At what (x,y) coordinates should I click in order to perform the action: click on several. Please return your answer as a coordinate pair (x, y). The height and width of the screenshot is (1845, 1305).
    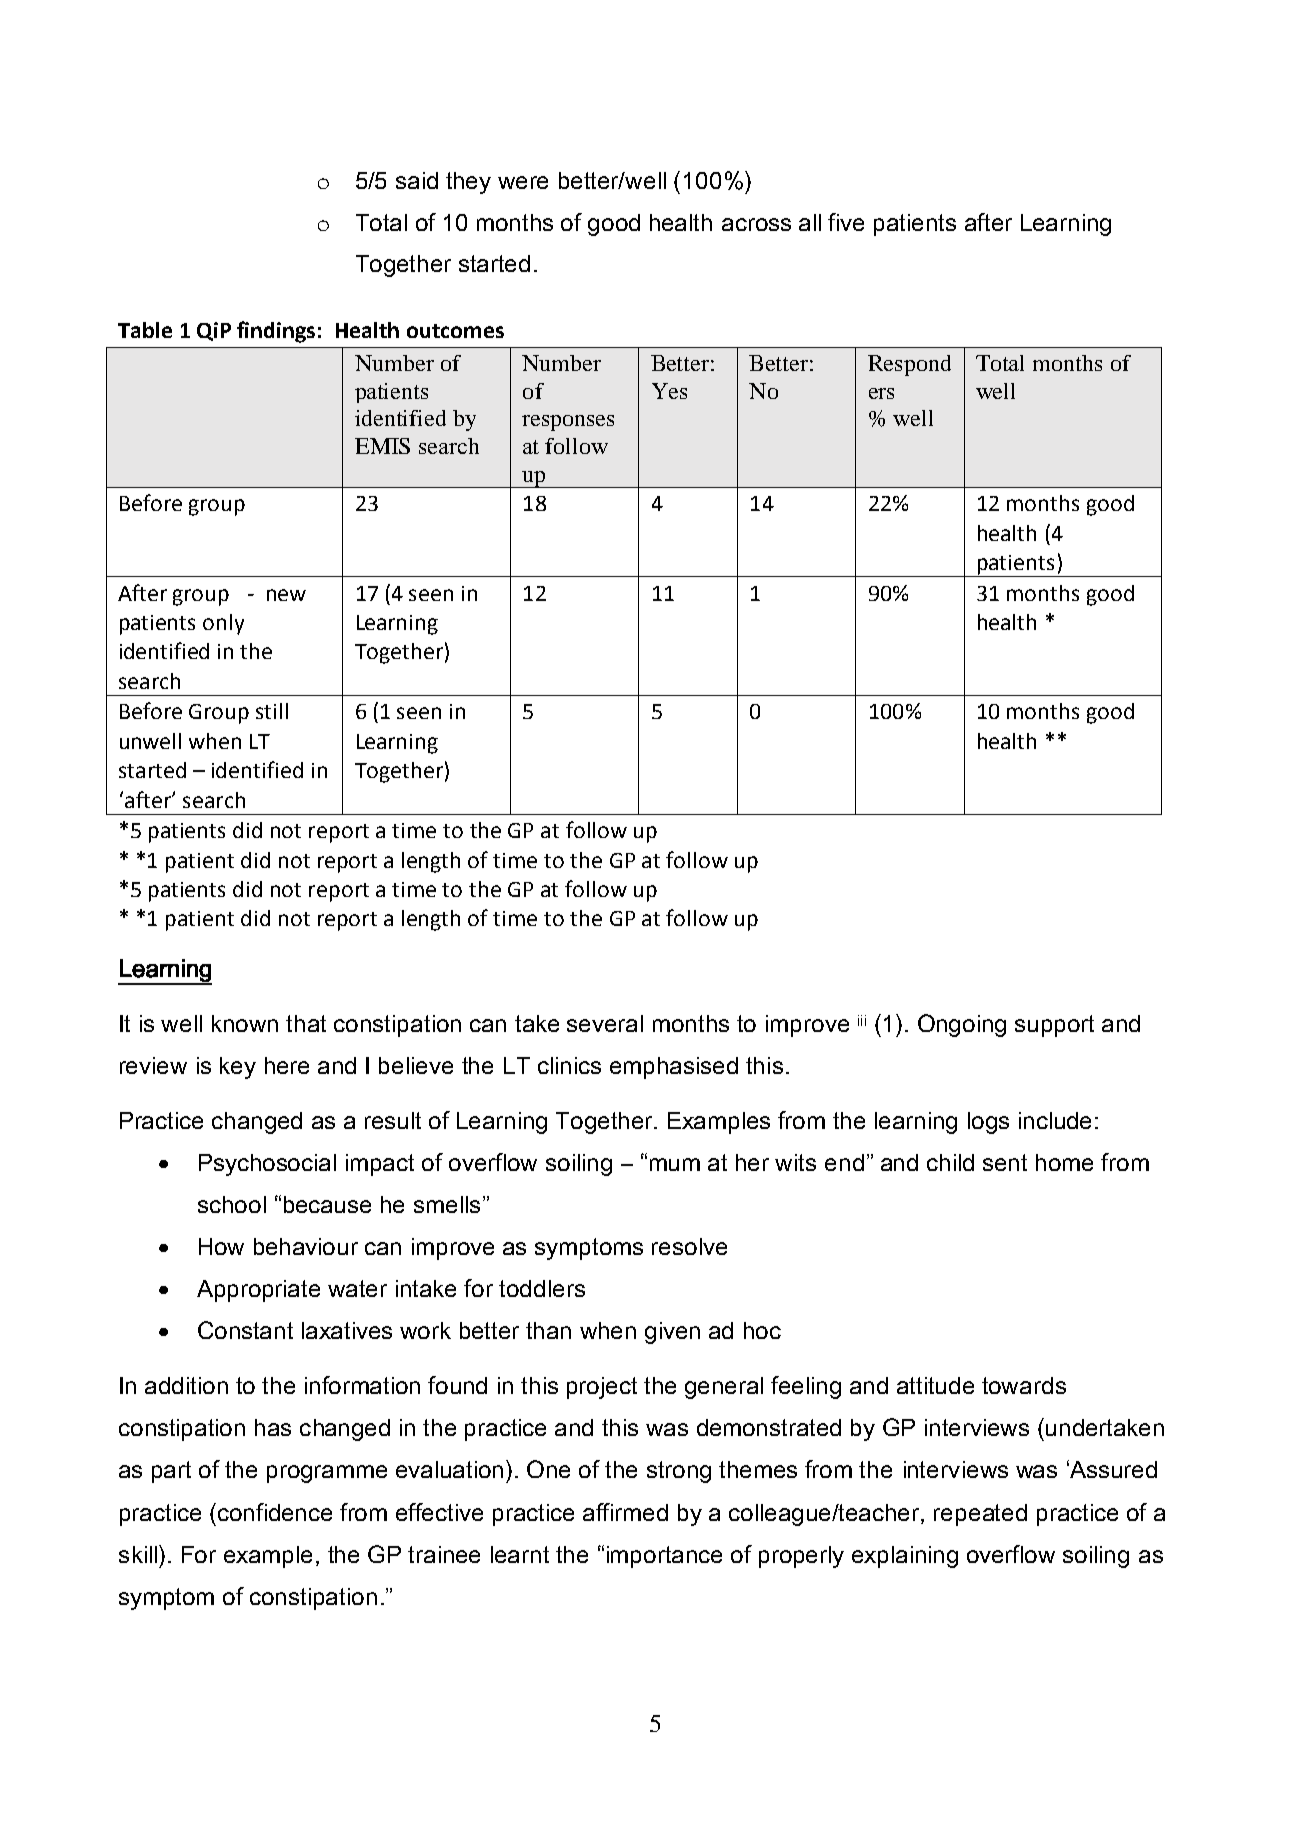
    Looking at the image, I should click on (605, 1023).
